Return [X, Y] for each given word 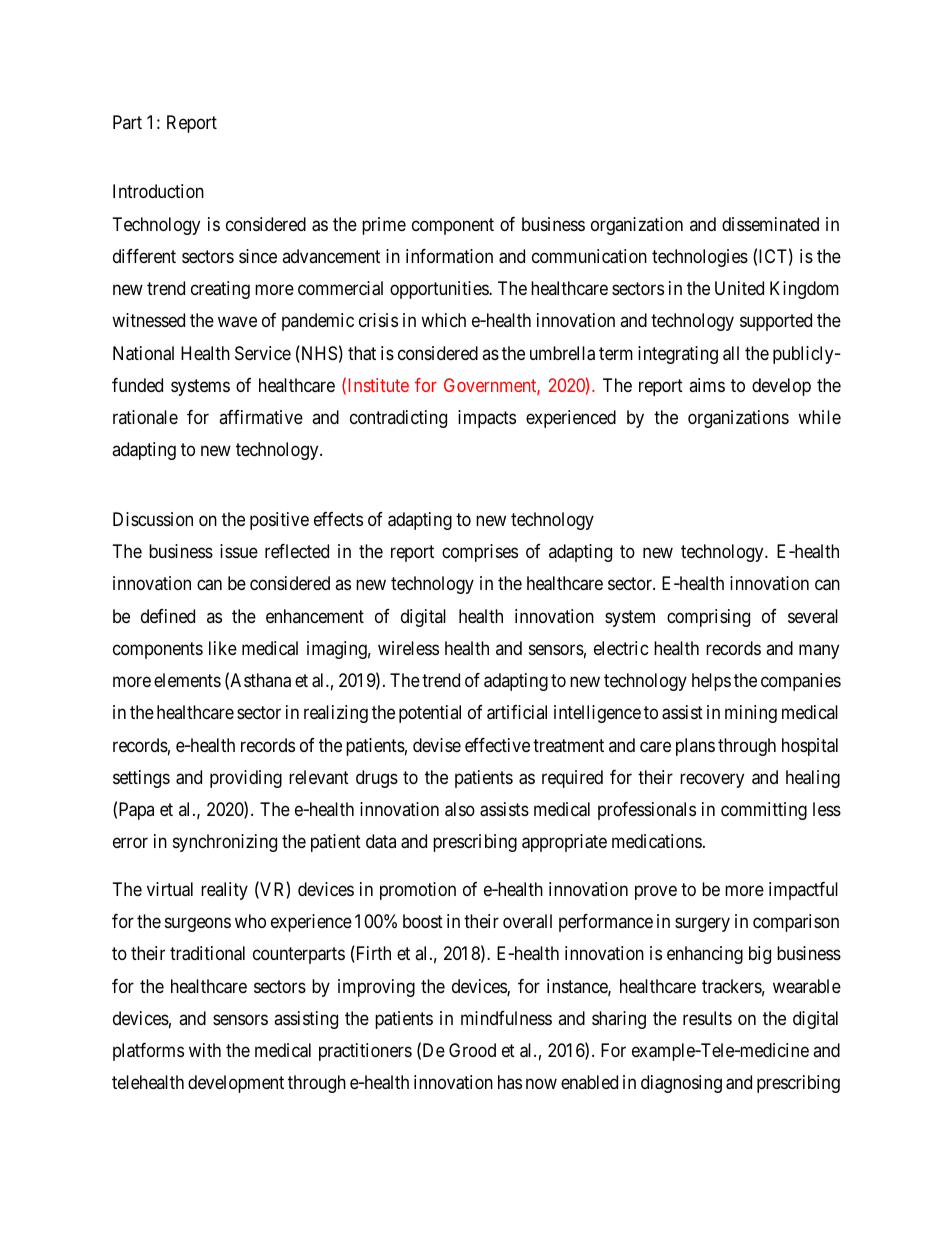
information [449, 256]
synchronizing [225, 843]
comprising [708, 618]
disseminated [770, 224]
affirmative [261, 417]
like [223, 648]
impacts [487, 419]
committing [764, 811]
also [460, 809]
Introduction [158, 191]
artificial [517, 712]
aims [707, 385]
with [205, 1050]
